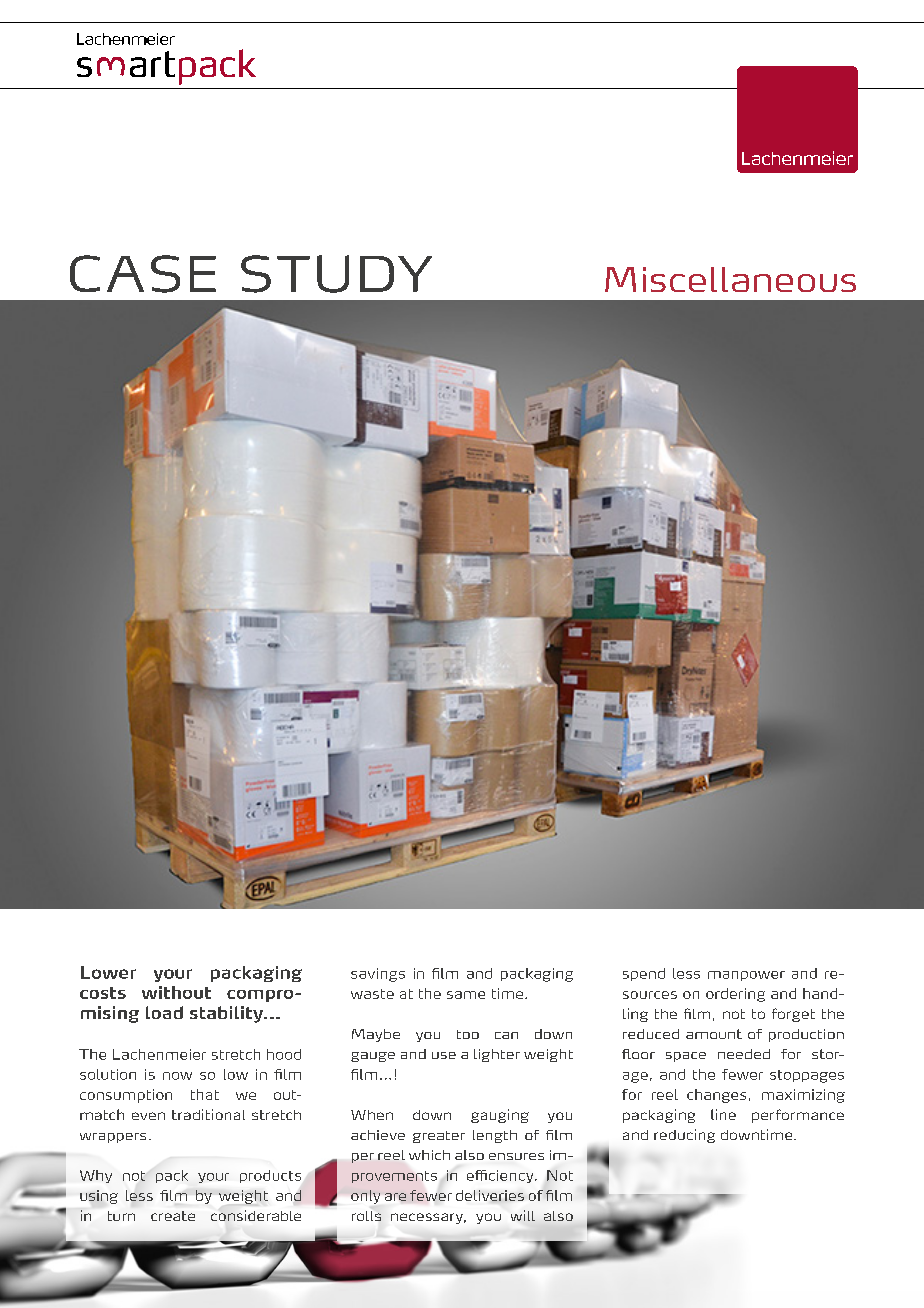 The width and height of the screenshot is (924, 1308). I want to click on same, so click(466, 995).
